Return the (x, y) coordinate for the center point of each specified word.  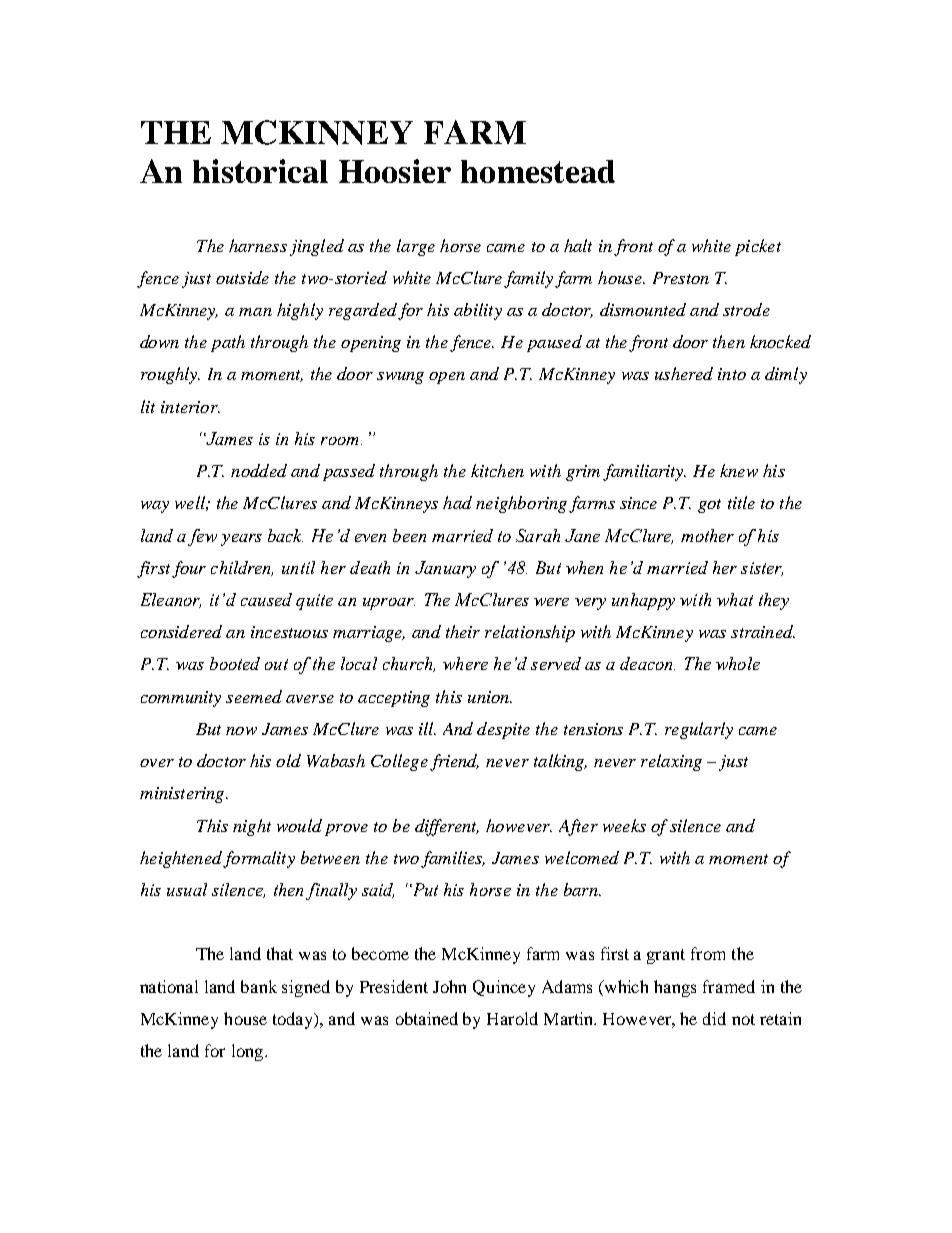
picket (758, 247)
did (714, 1018)
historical (260, 171)
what (735, 599)
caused (266, 599)
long (249, 1052)
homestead (538, 171)
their (463, 631)
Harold (512, 1018)
